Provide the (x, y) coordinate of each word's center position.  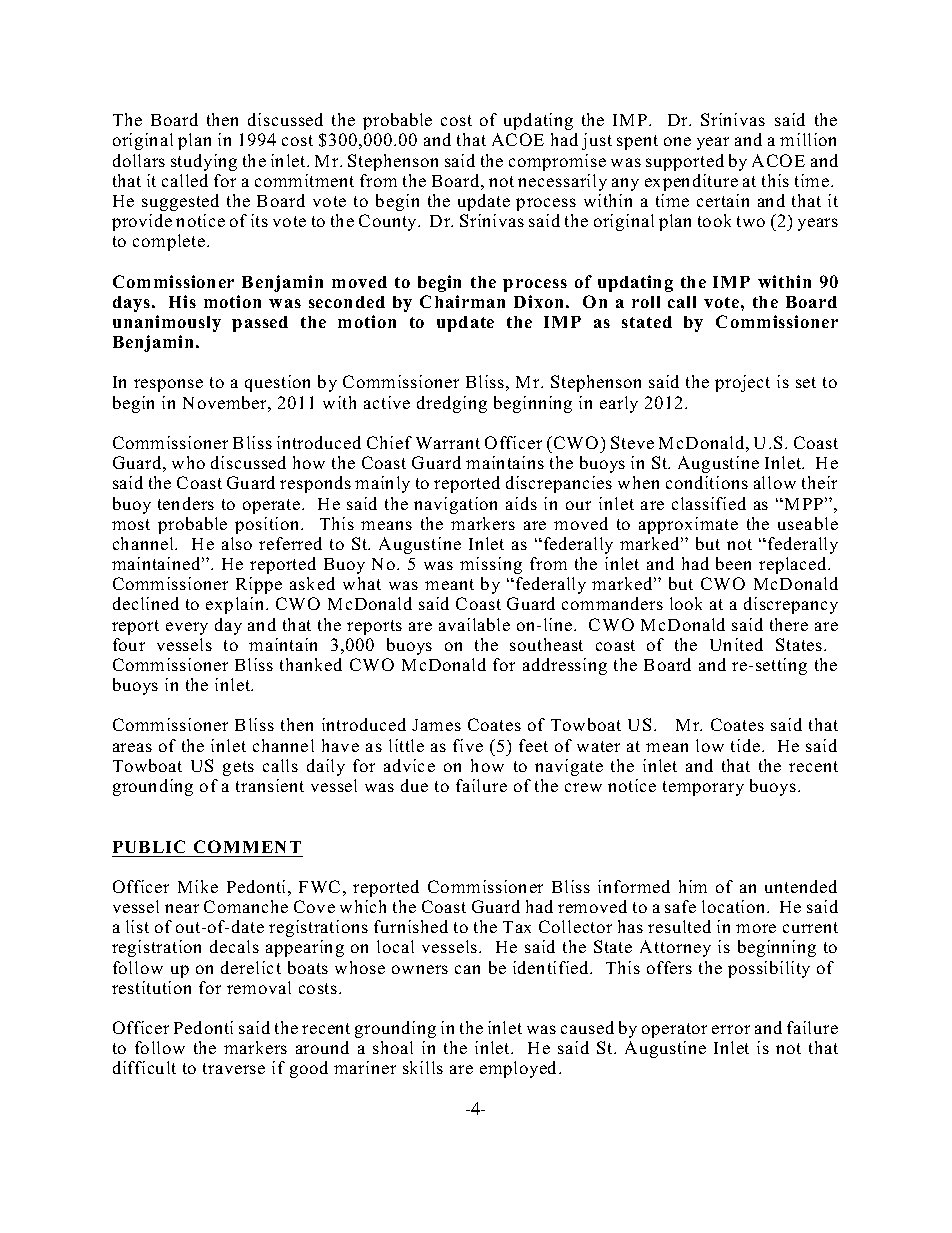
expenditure (691, 182)
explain (236, 605)
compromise (557, 162)
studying (204, 162)
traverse (234, 1068)
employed (520, 1069)
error (731, 1029)
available (474, 624)
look (686, 603)
